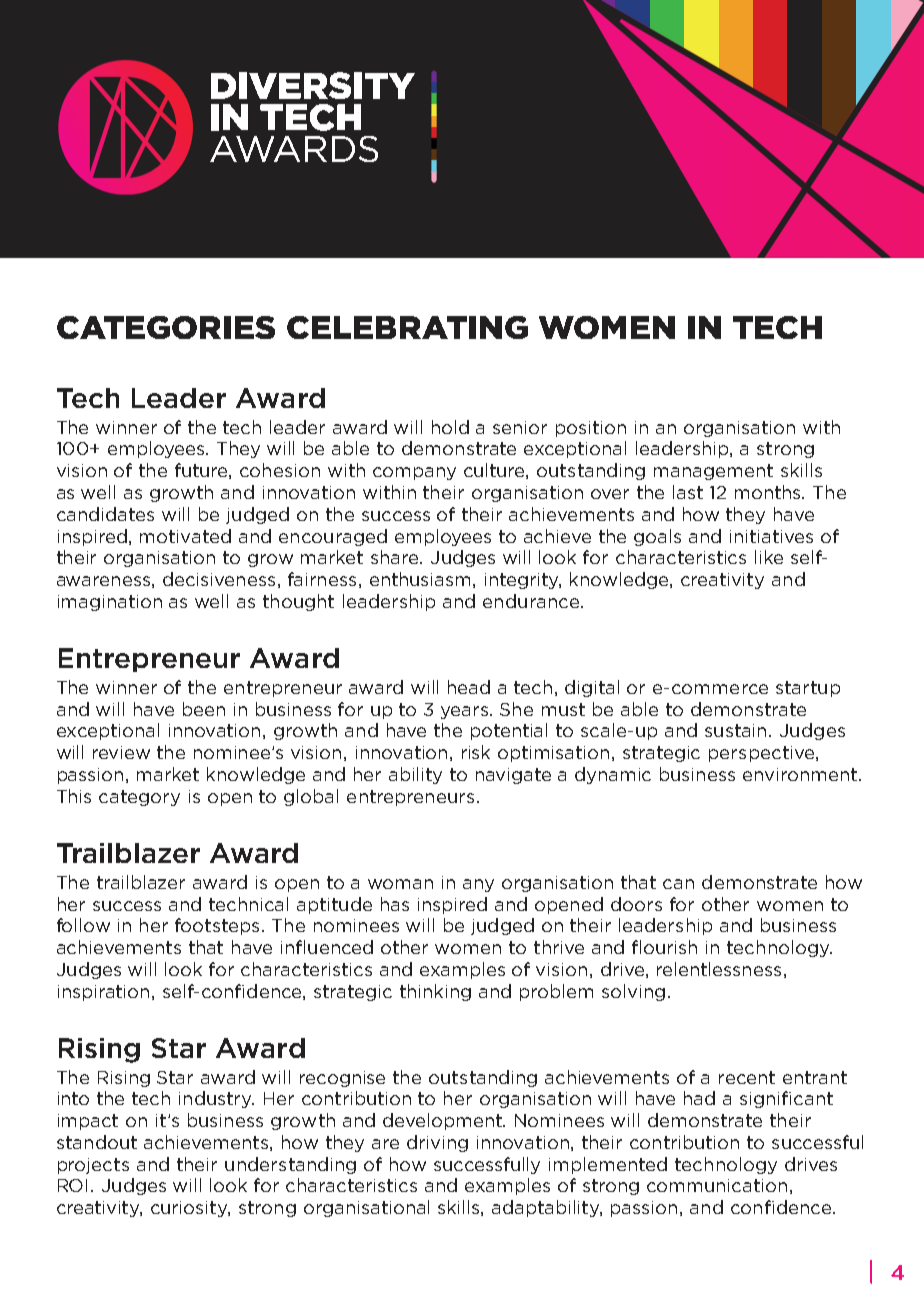 The width and height of the image is (924, 1308). I want to click on endurance, so click(531, 601).
